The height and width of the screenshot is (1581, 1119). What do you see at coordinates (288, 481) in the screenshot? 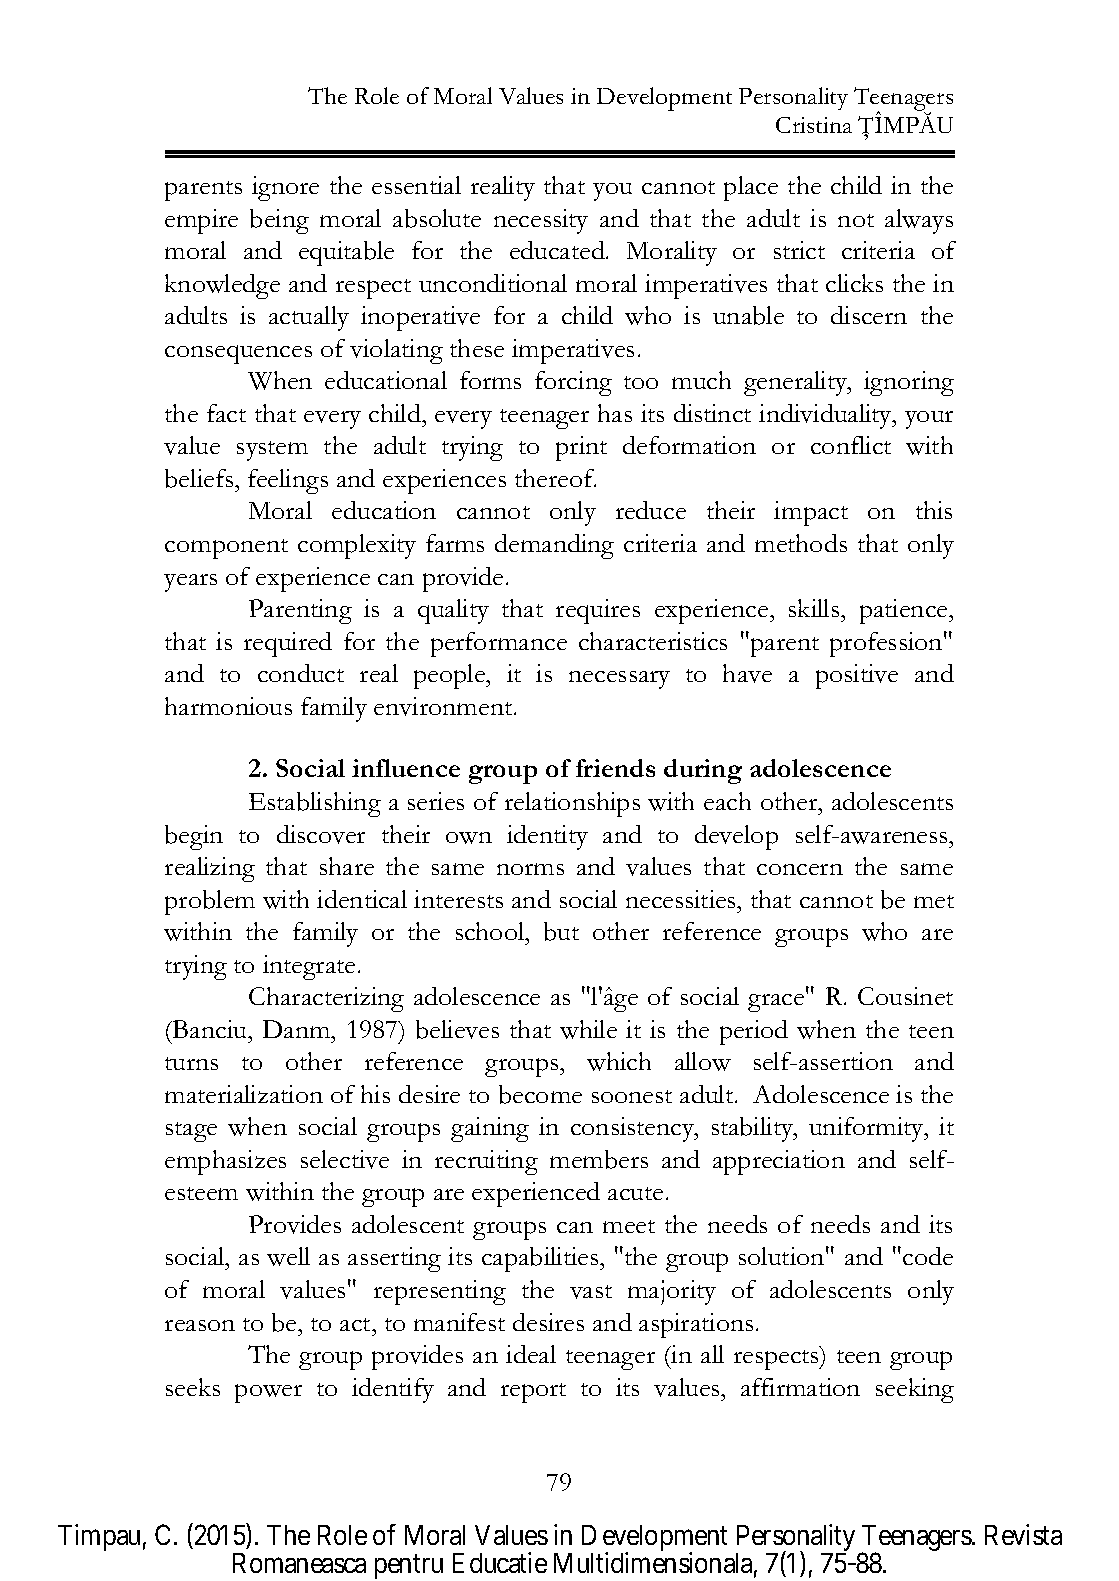
I see `feelings` at bounding box center [288, 481].
